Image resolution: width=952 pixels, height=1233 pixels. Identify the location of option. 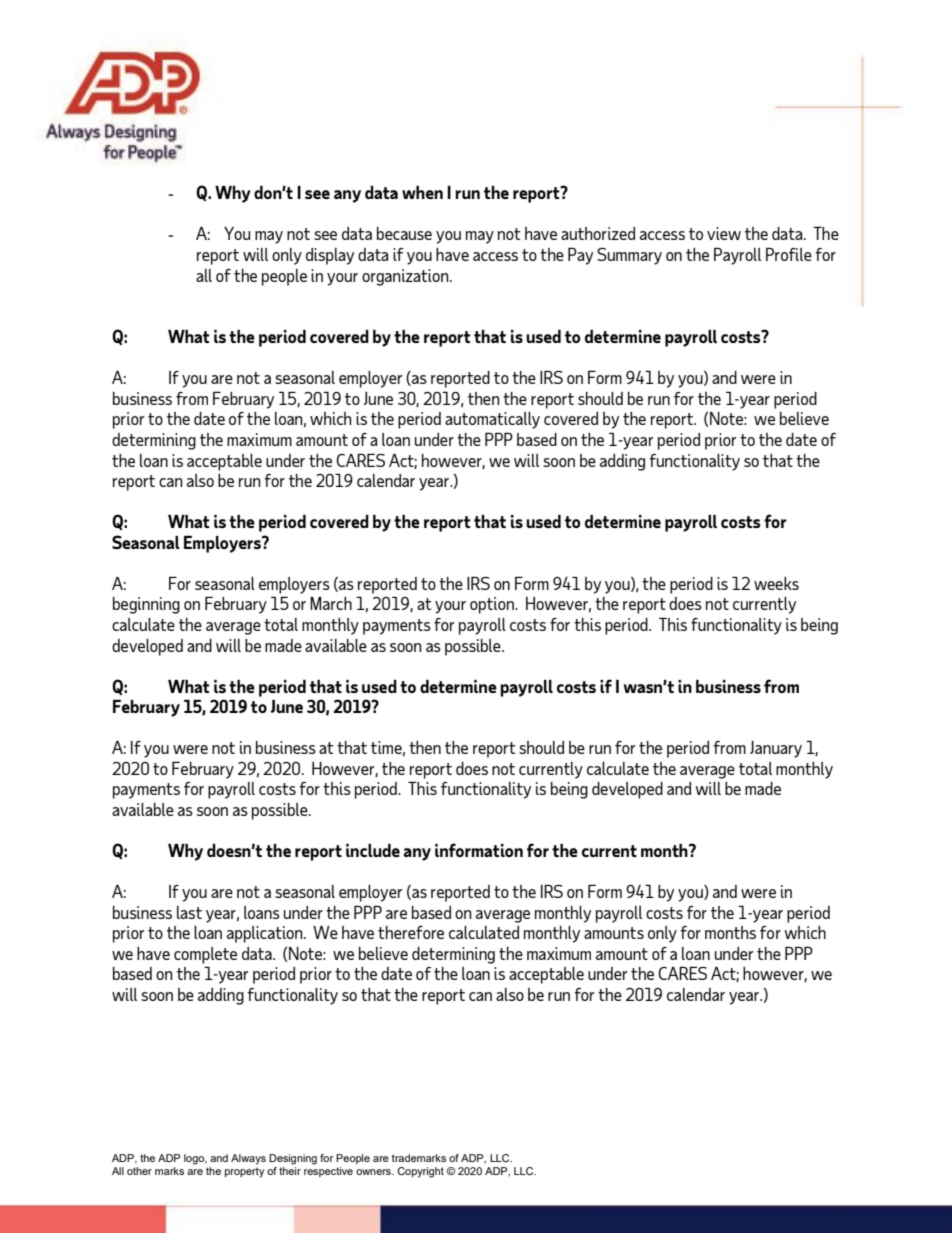
(493, 605).
